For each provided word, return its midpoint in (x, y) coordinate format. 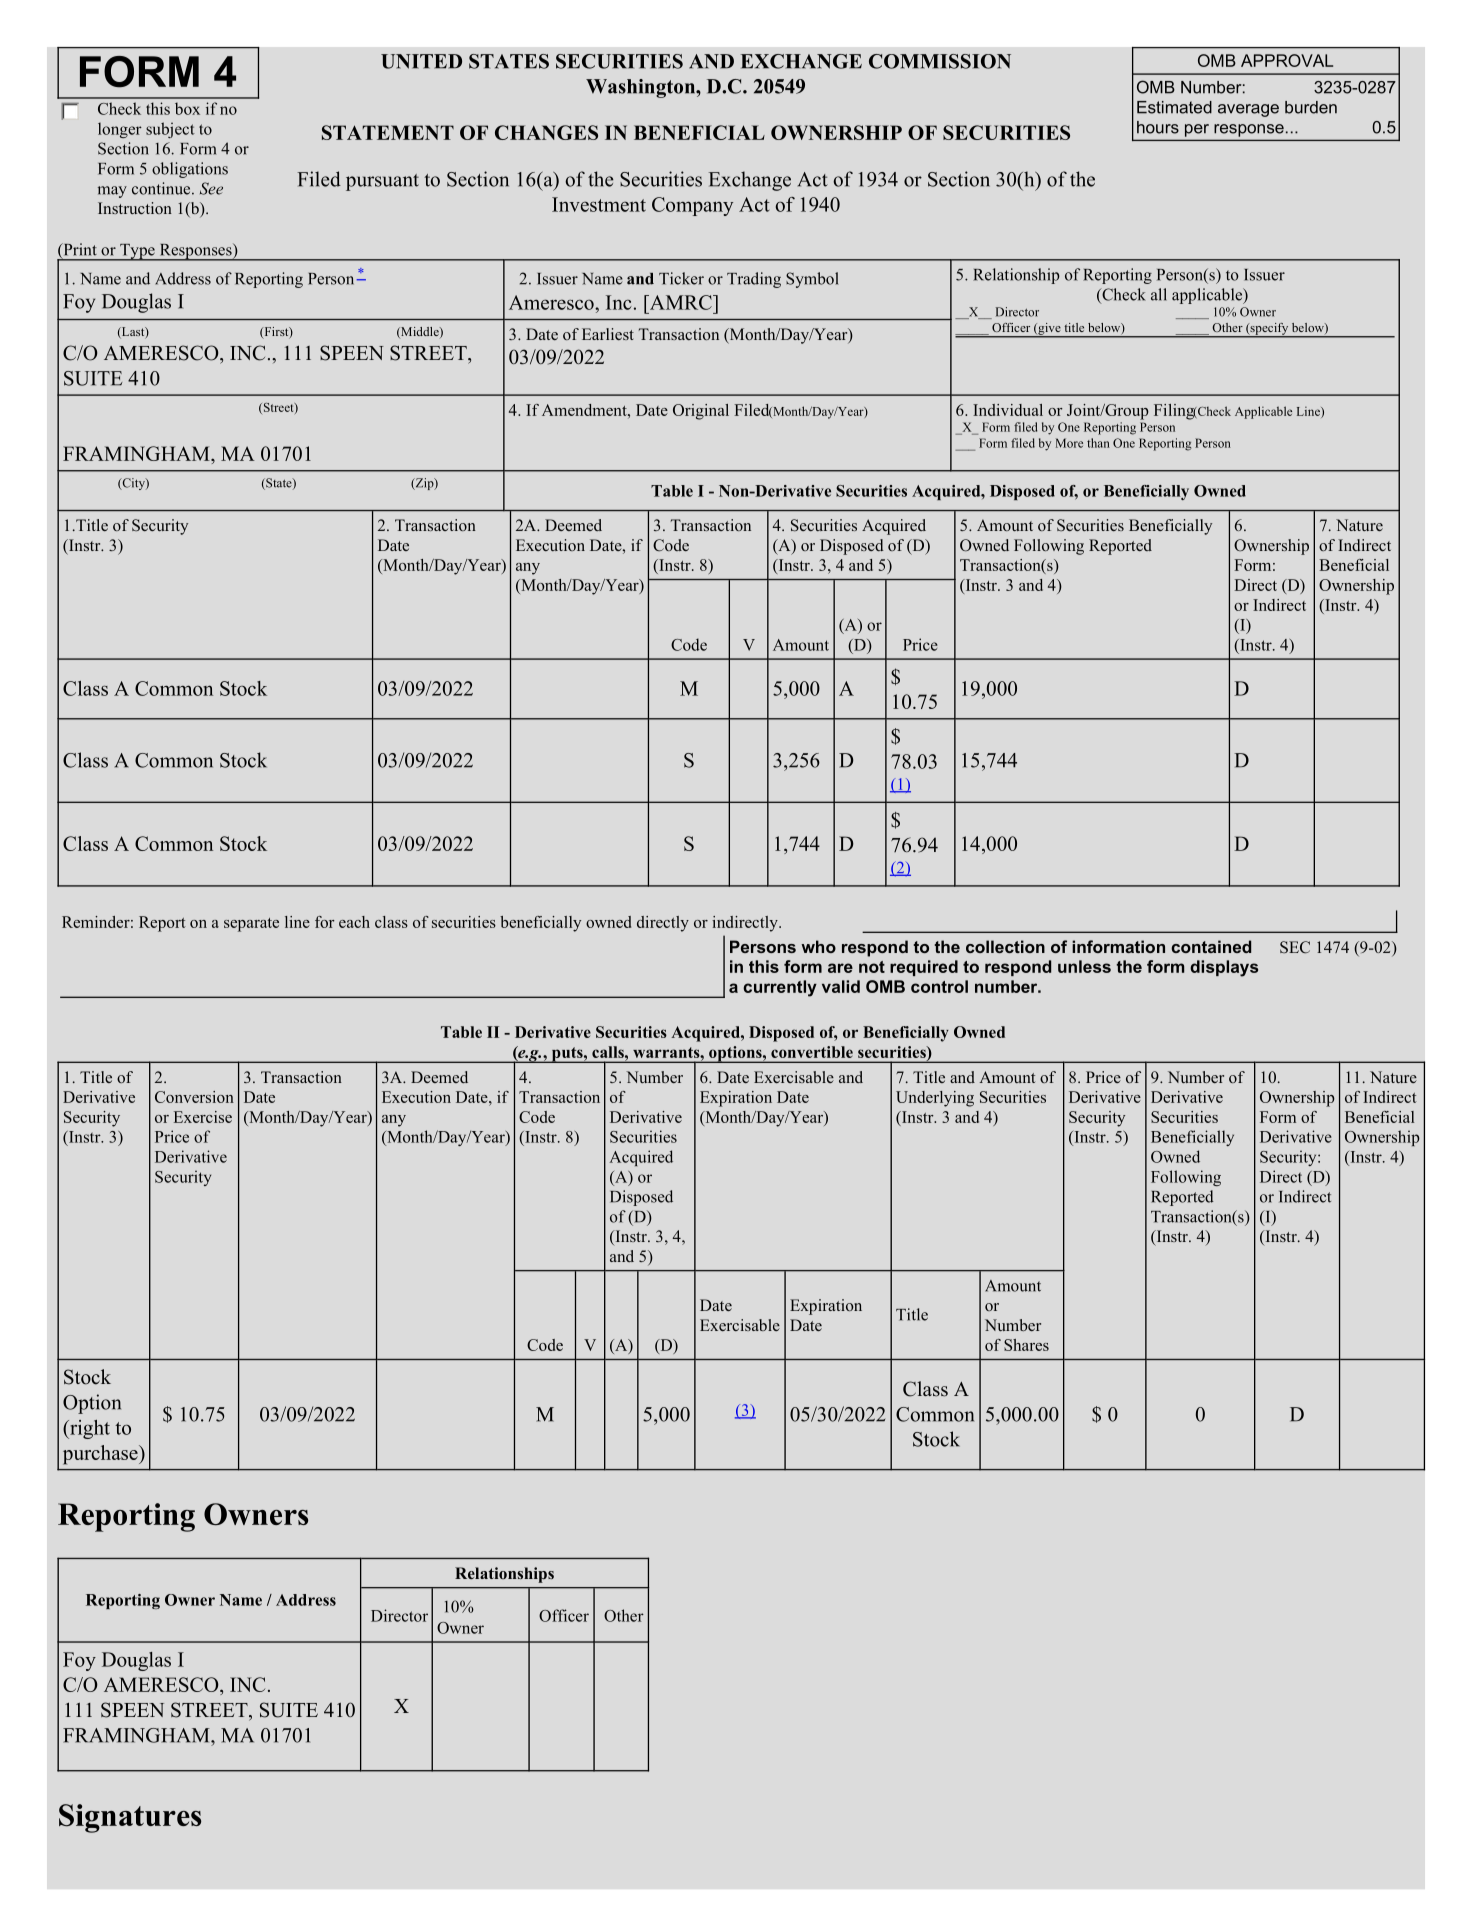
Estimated (1174, 107)
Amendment (585, 410)
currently (780, 988)
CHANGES (546, 132)
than (1098, 443)
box (187, 108)
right (89, 1429)
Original (701, 412)
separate (251, 925)
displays (1224, 968)
